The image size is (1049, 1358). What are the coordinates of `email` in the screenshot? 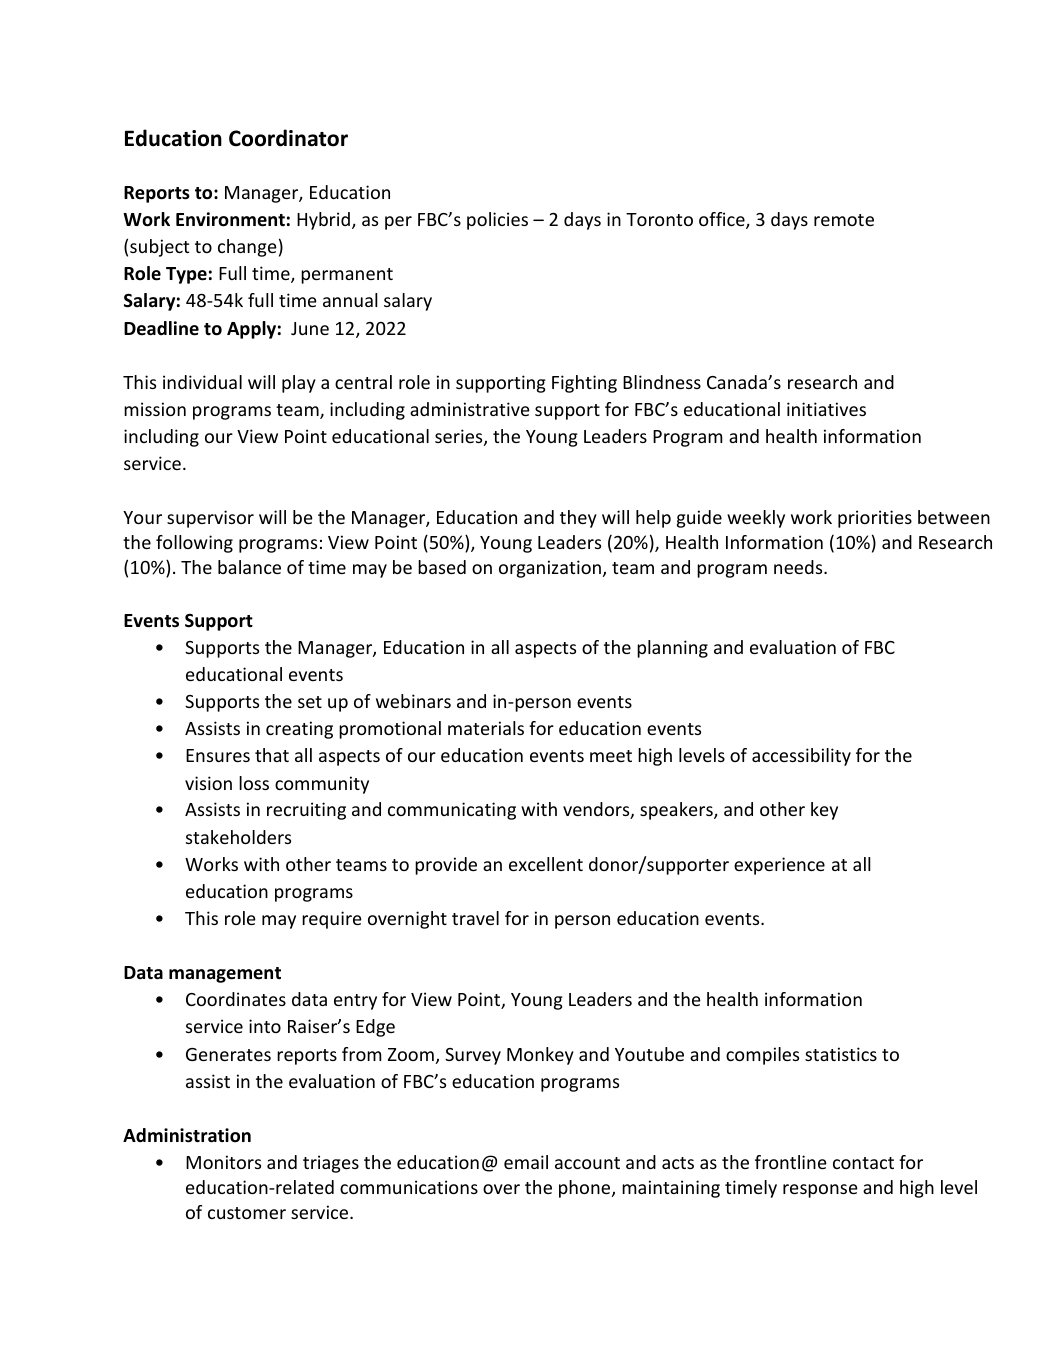 It's located at (526, 1162).
